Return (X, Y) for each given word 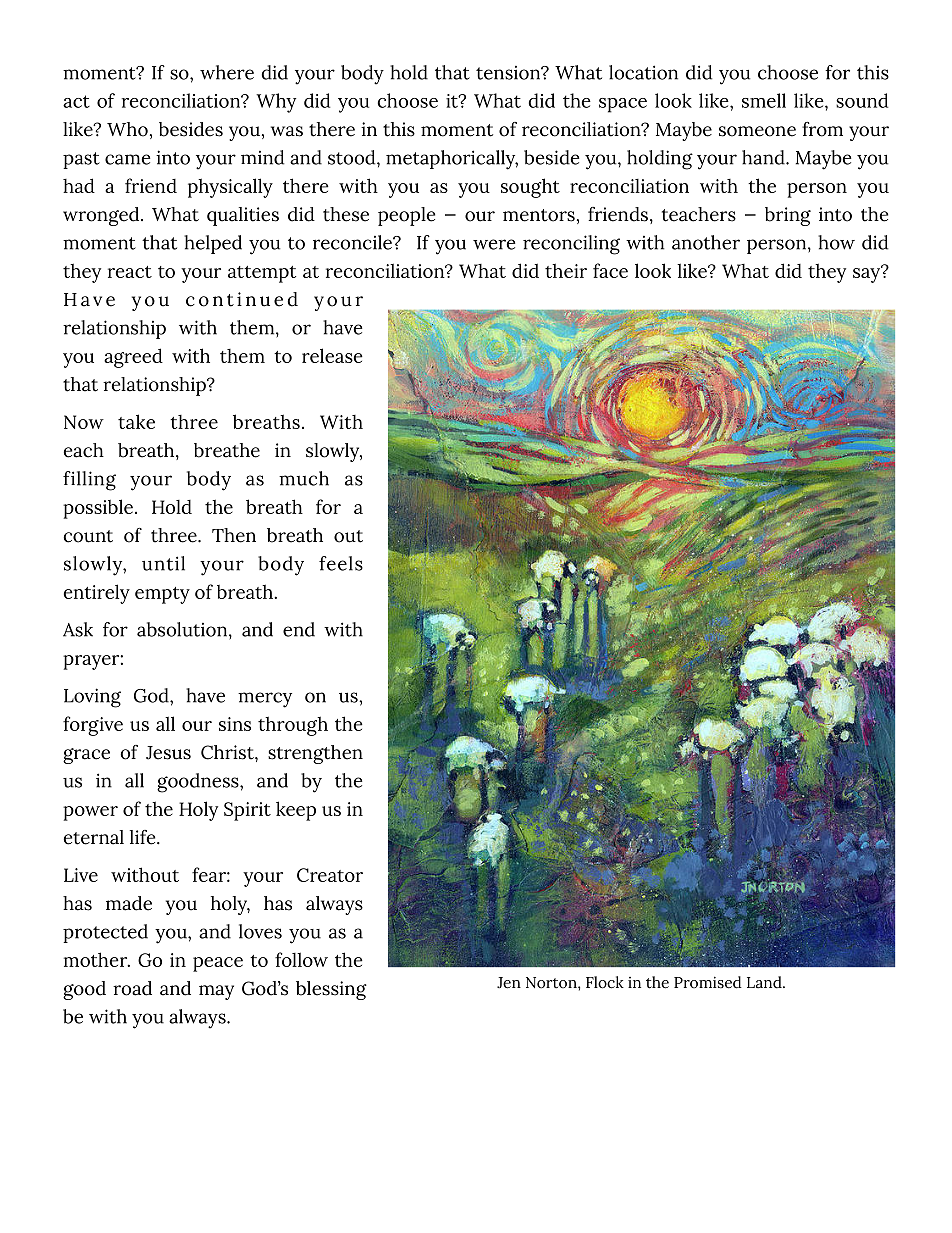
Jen (509, 983)
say (868, 274)
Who (127, 129)
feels (341, 563)
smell (764, 100)
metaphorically (452, 160)
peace (218, 964)
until (163, 563)
